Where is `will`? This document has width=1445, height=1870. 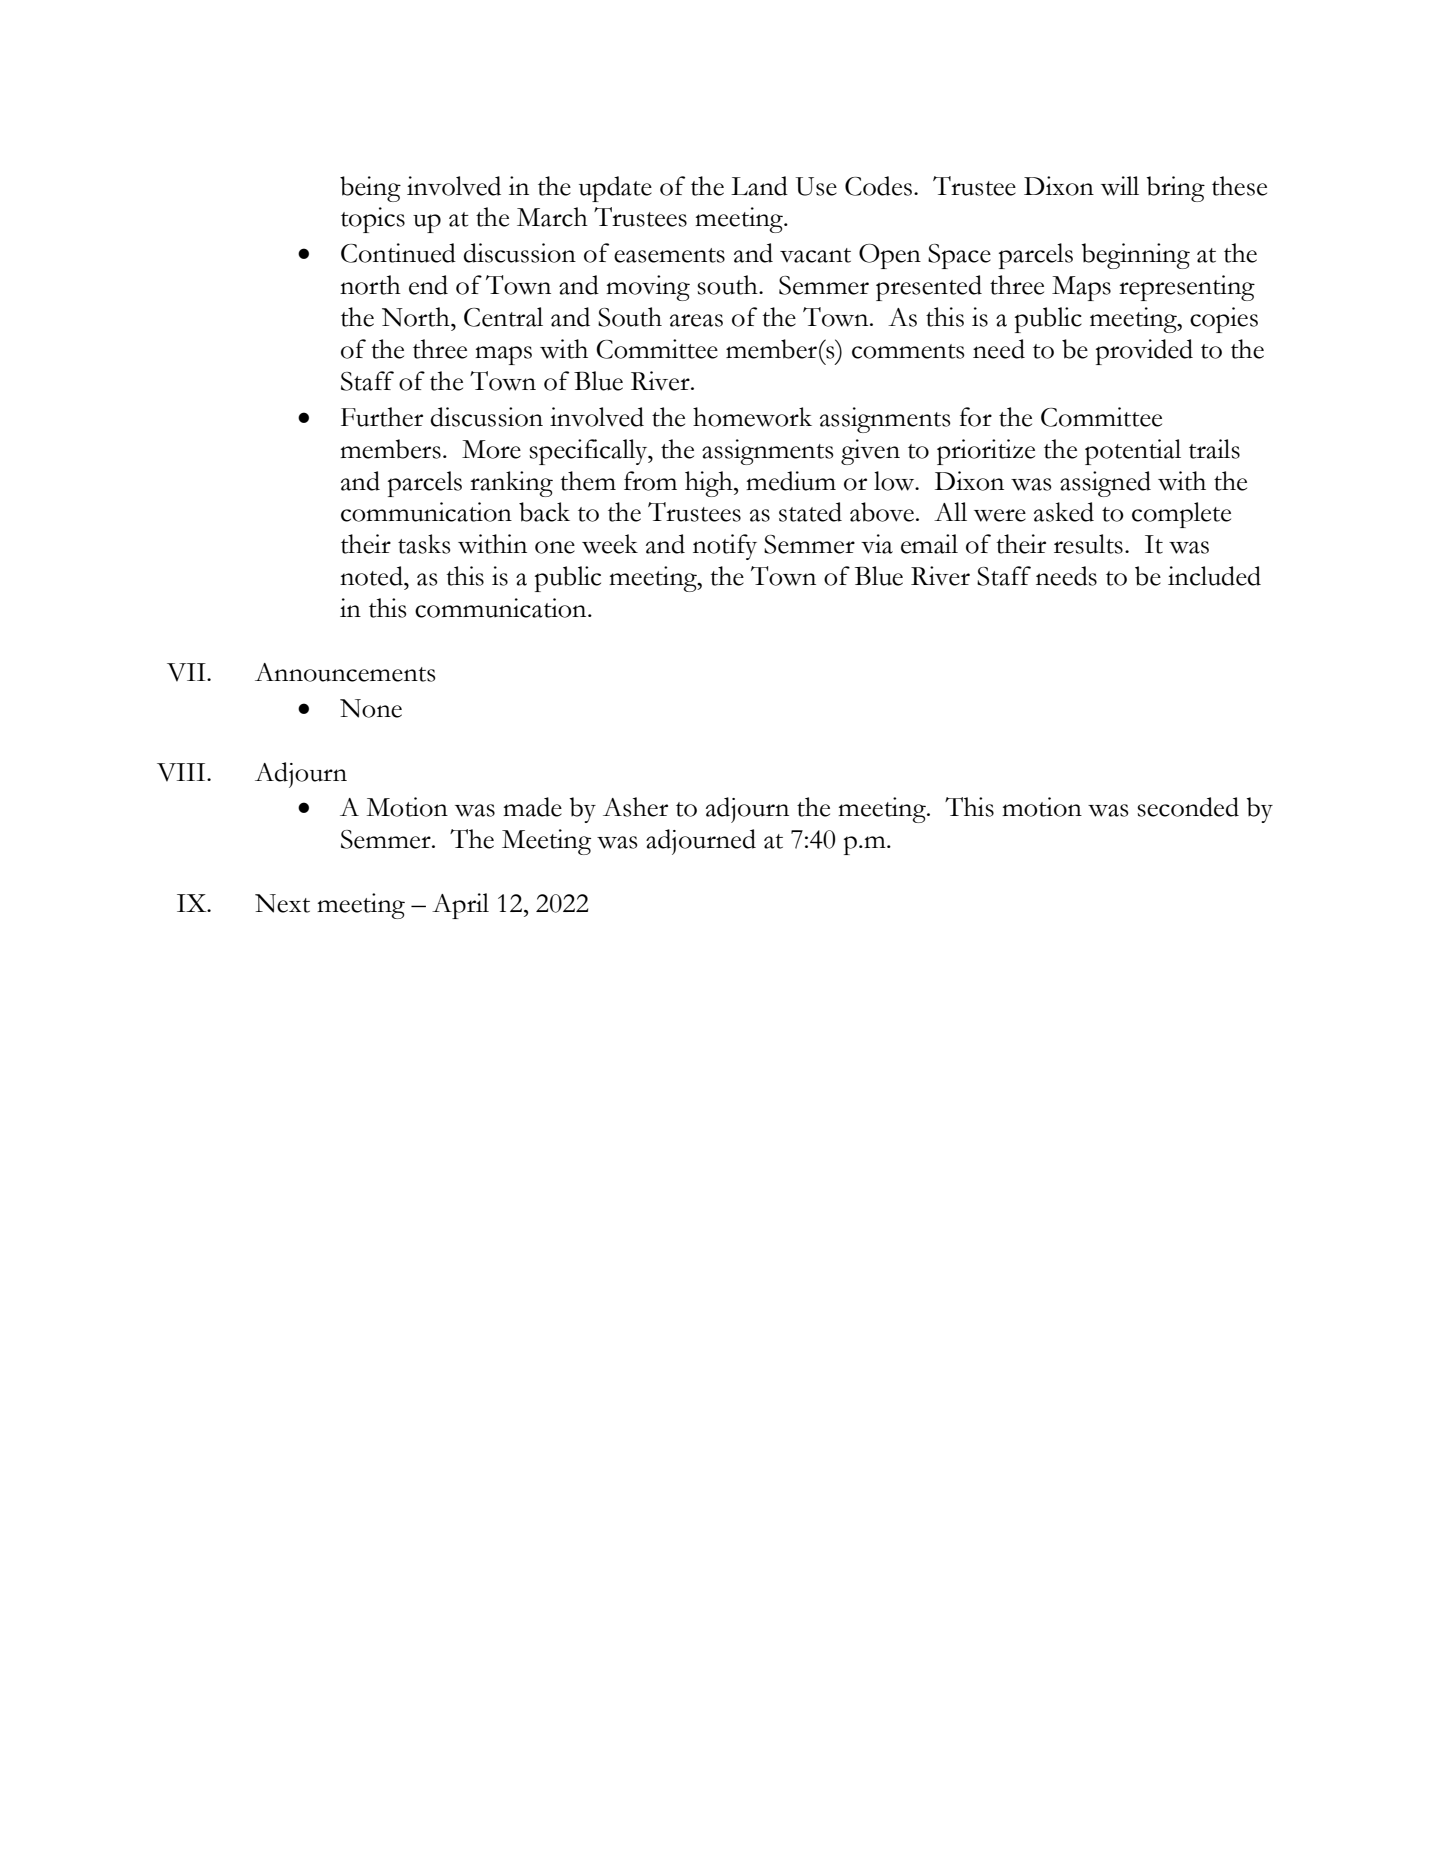 will is located at coordinates (1120, 186).
